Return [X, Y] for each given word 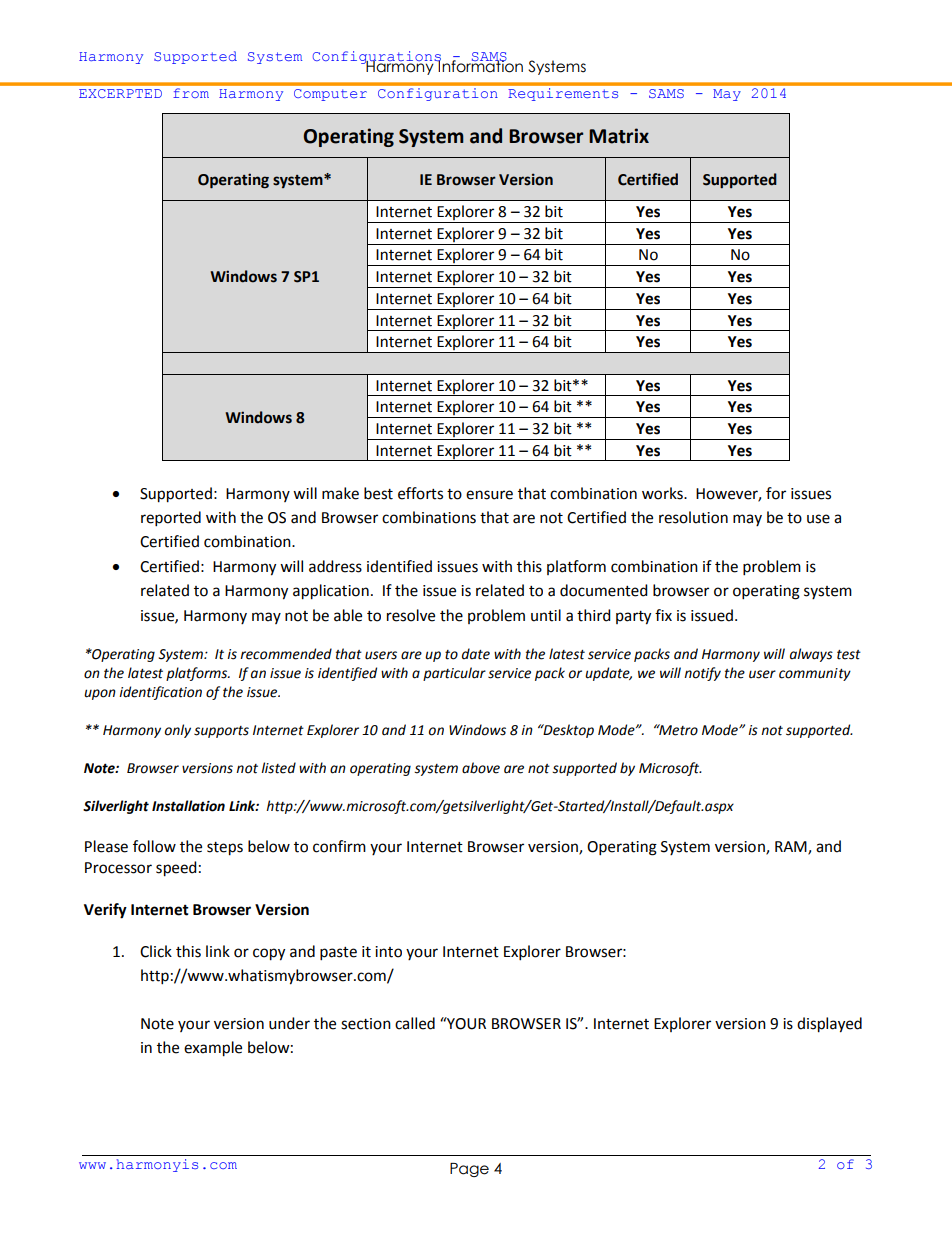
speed [176, 869]
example [213, 1049]
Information [480, 65]
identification [160, 693]
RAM [792, 848]
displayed [829, 1025]
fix [663, 615]
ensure [489, 495]
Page [469, 1170]
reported [171, 519]
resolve [411, 615]
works [663, 493]
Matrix [619, 136]
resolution [693, 517]
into [388, 952]
